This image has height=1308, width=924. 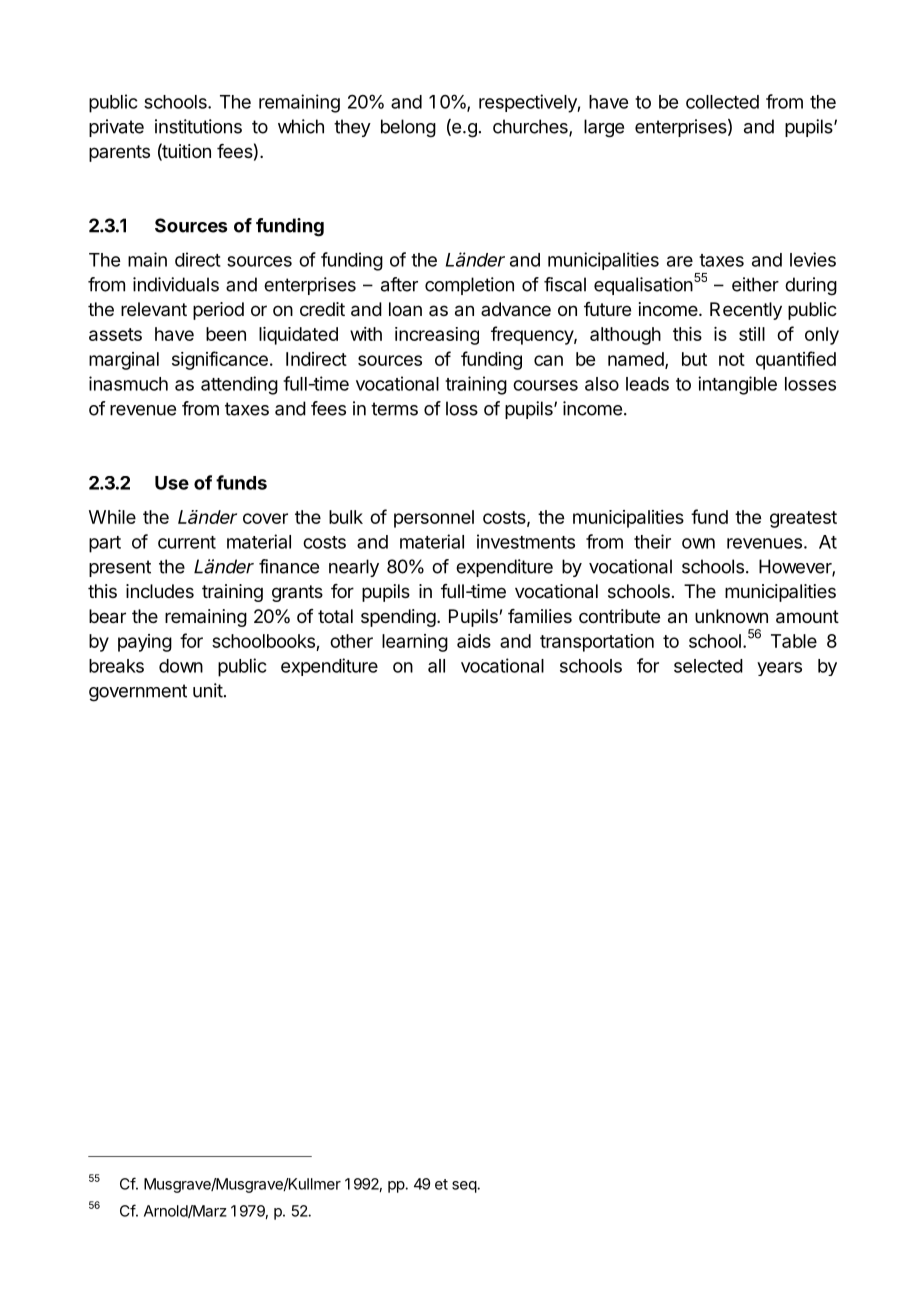 I want to click on belong, so click(x=408, y=128).
